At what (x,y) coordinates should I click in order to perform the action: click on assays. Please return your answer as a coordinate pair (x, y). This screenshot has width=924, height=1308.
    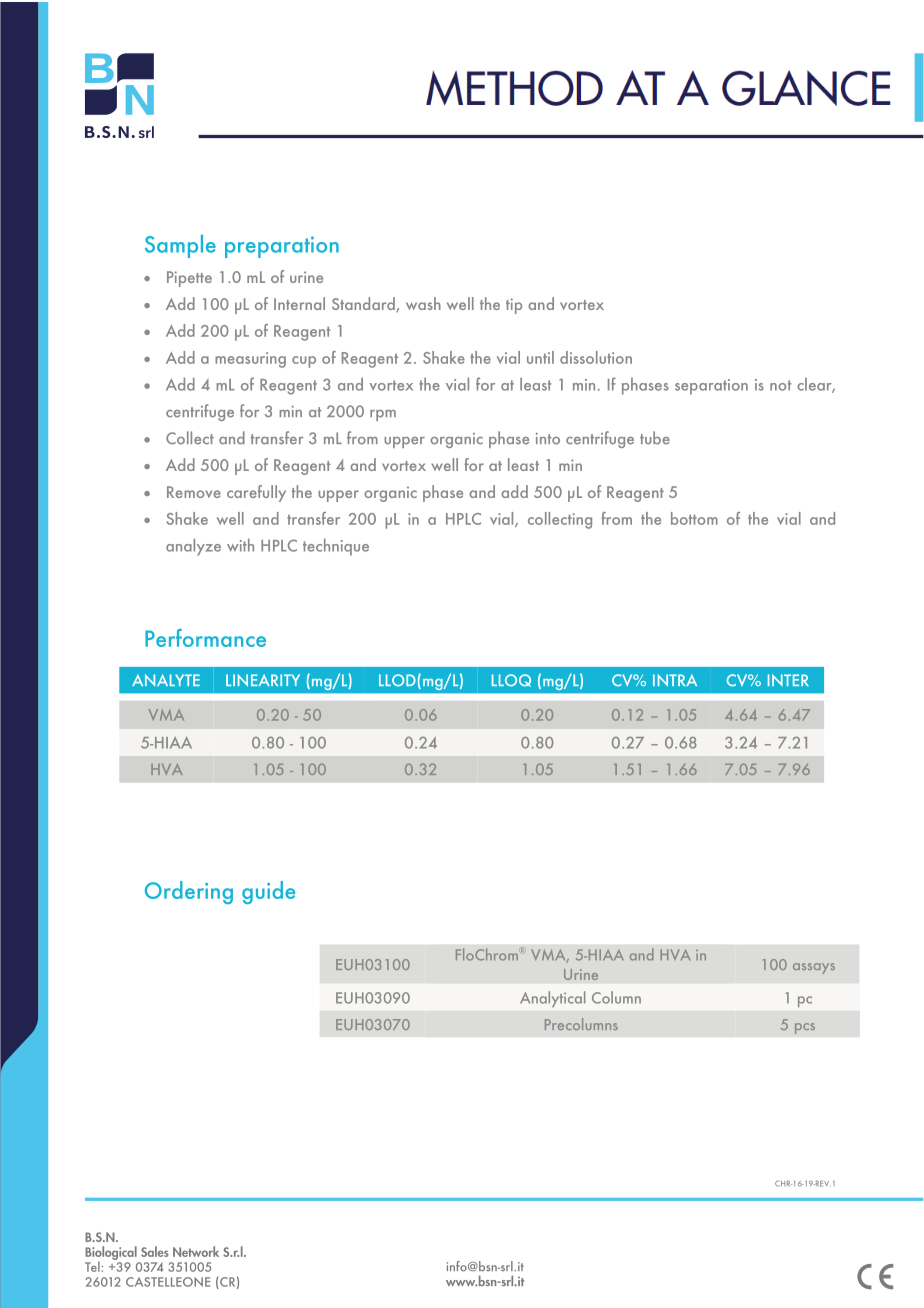
    Looking at the image, I should click on (814, 968).
